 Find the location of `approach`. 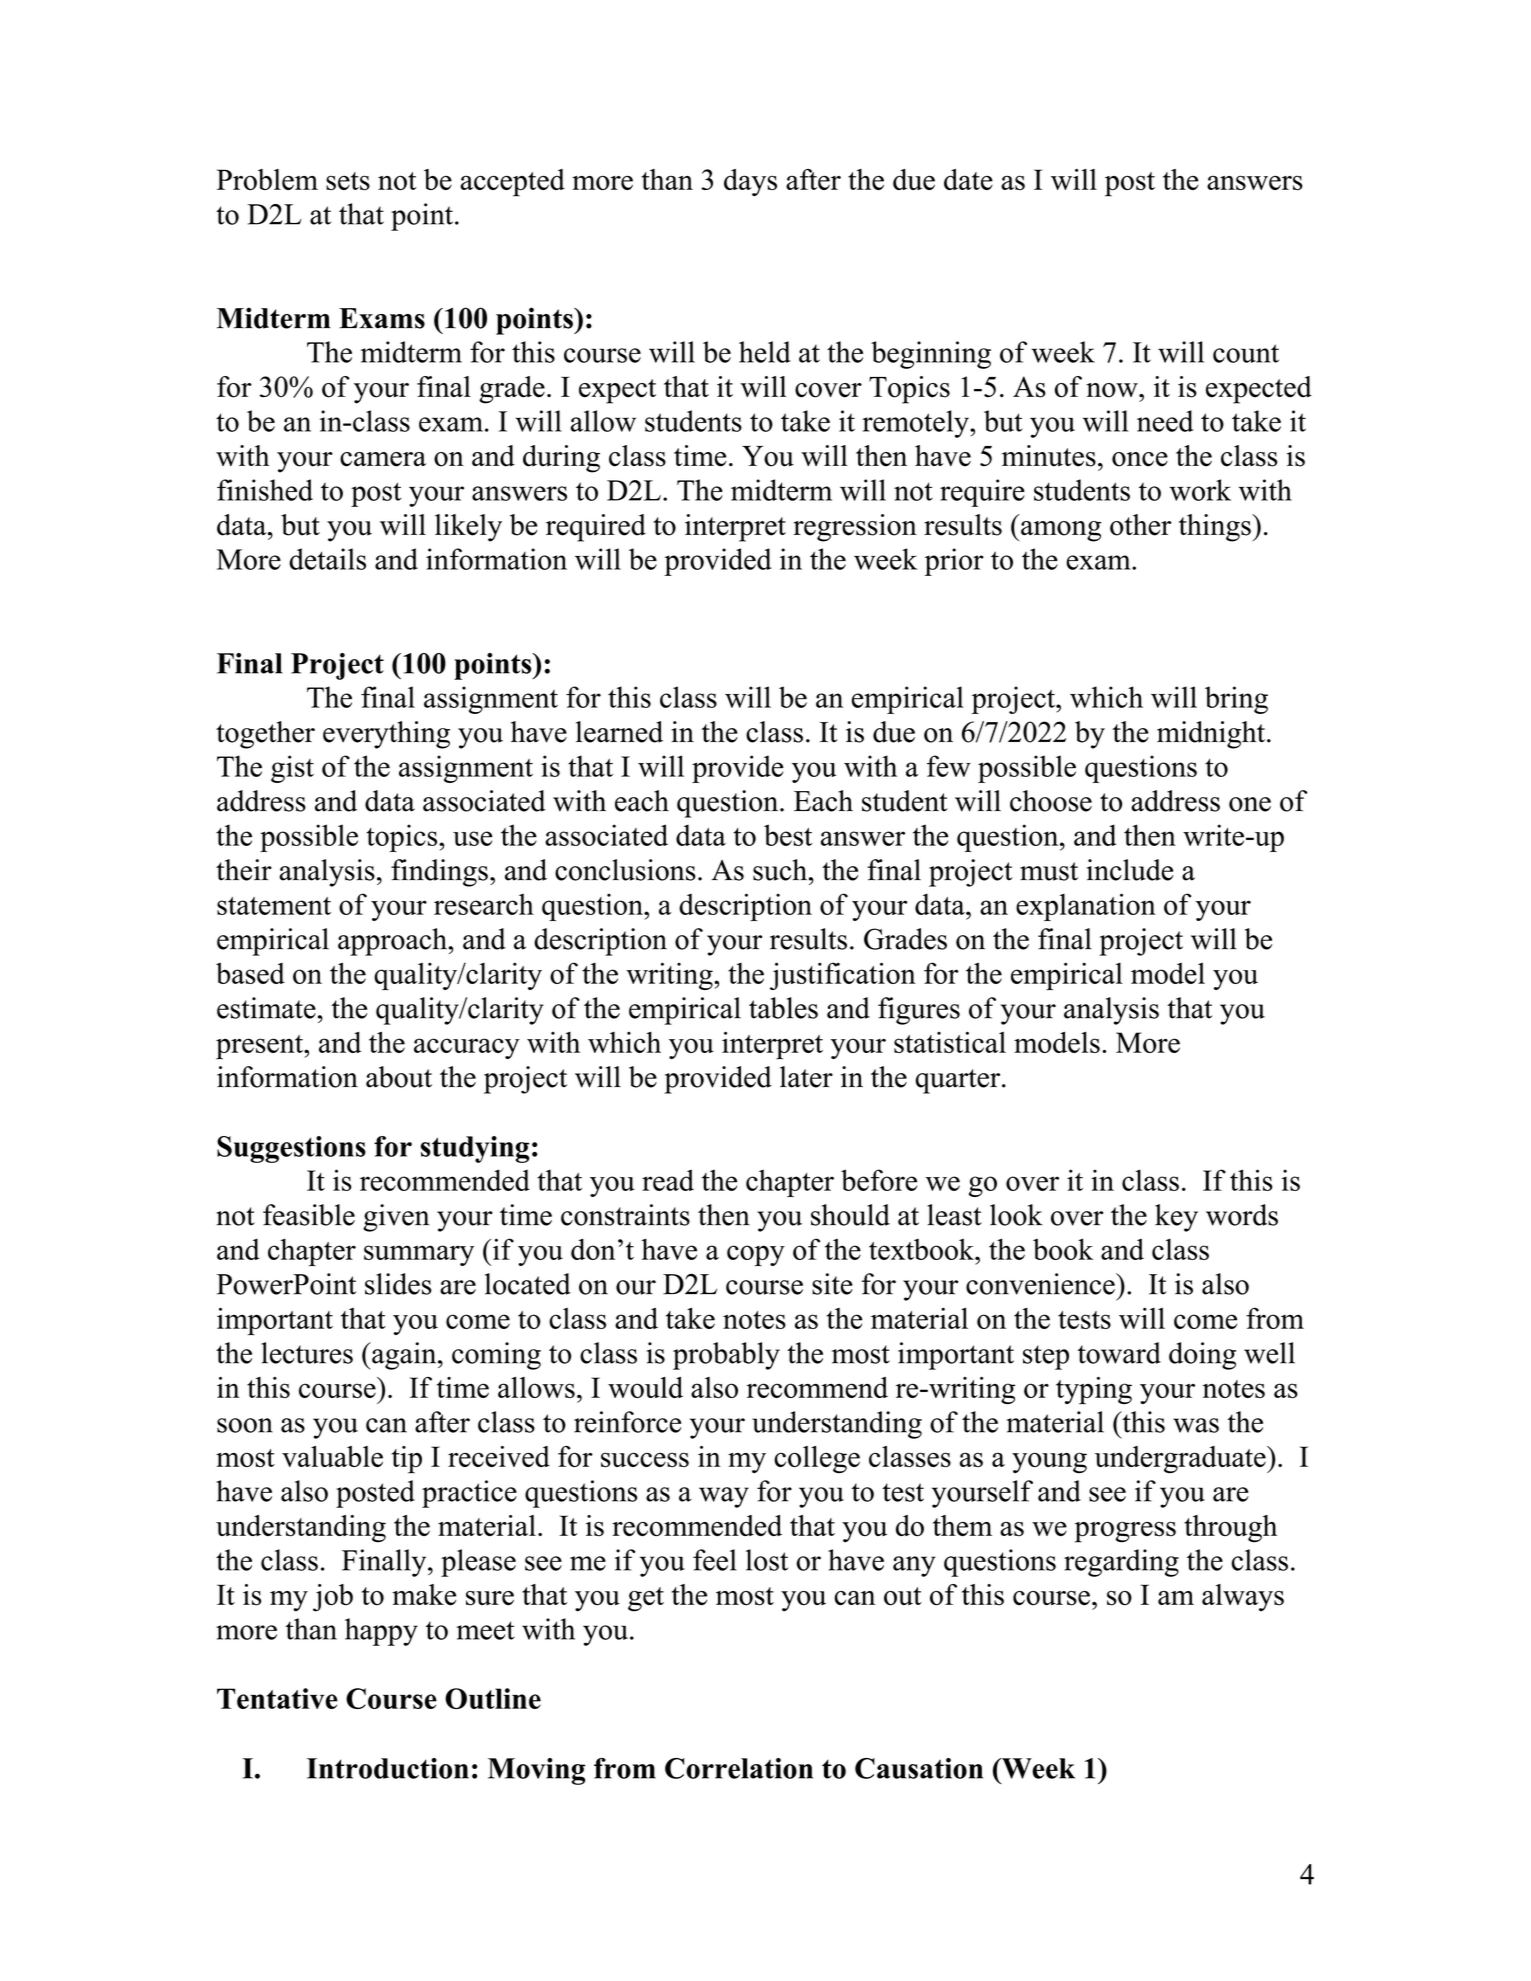

approach is located at coordinates (393, 942).
